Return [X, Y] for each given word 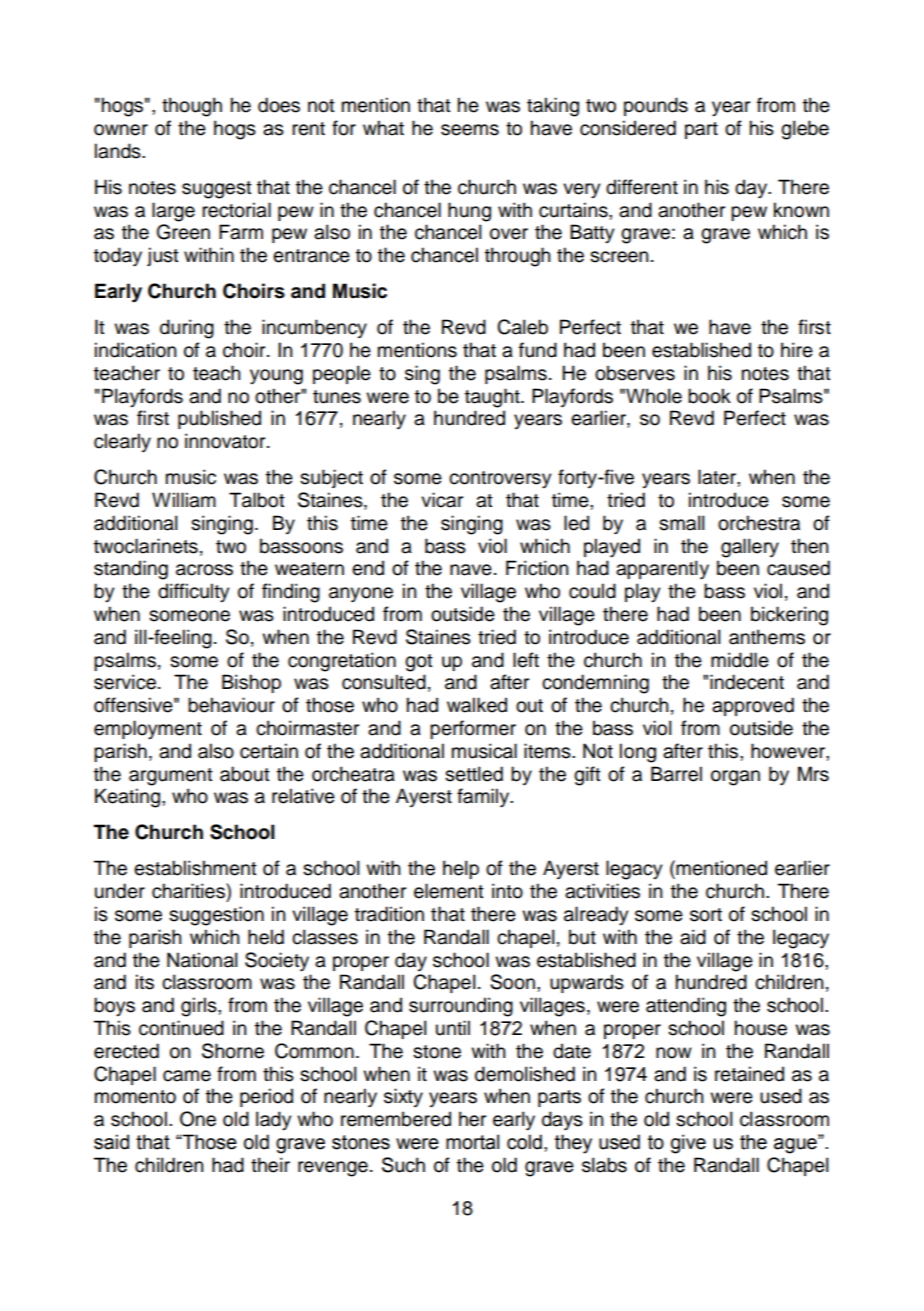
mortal [472, 1142]
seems [470, 130]
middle [740, 660]
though [192, 107]
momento [135, 1097]
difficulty [193, 593]
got [419, 663]
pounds [656, 106]
